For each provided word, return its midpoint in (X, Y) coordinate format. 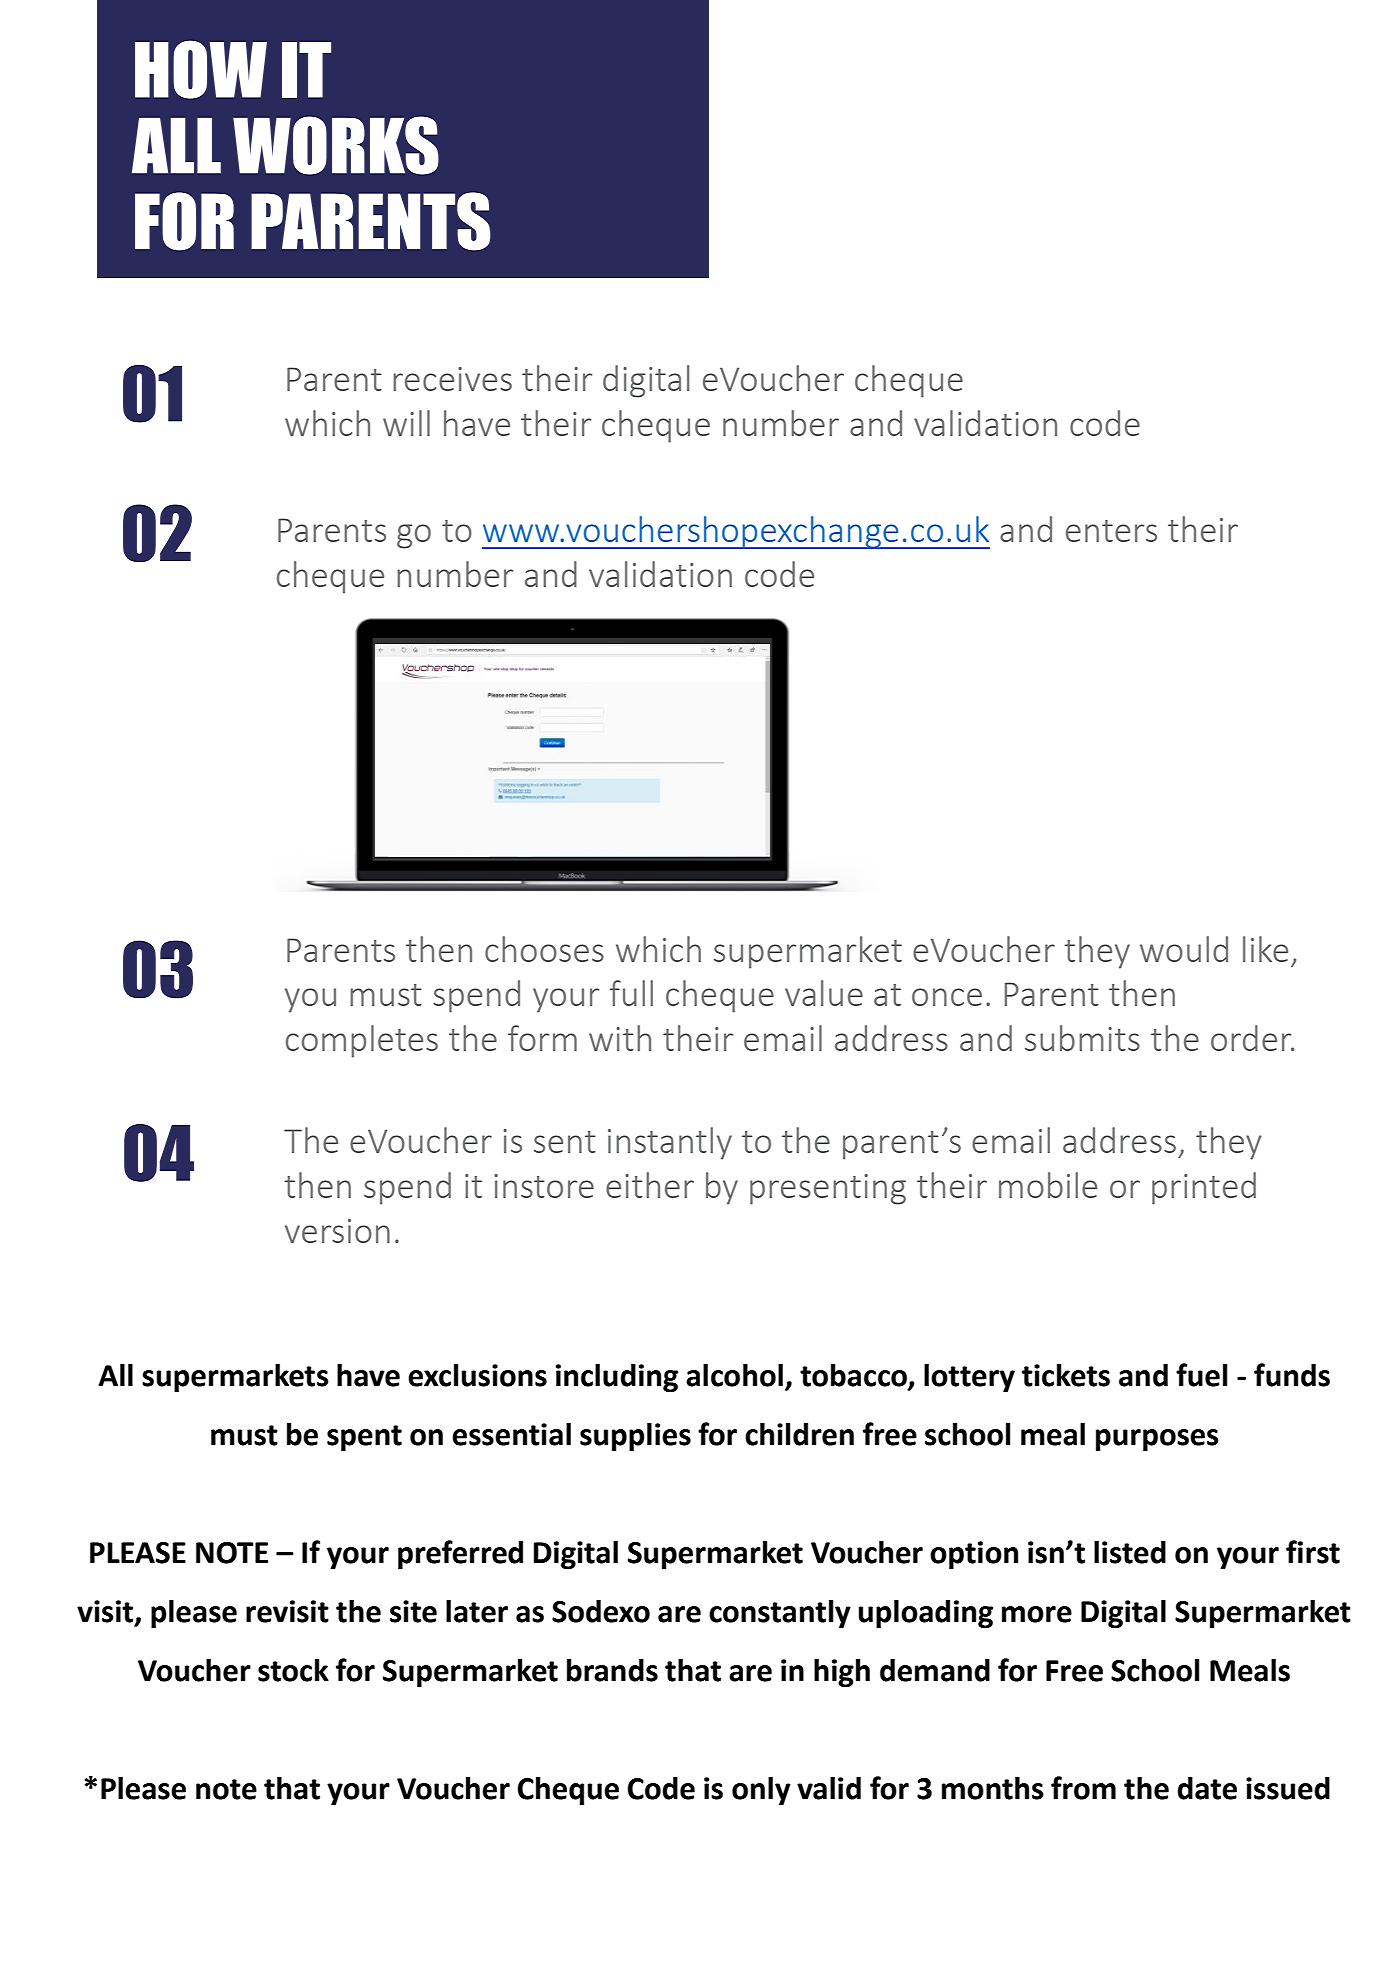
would (1184, 949)
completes (362, 1041)
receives (452, 379)
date (1207, 1788)
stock (293, 1670)
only (761, 1791)
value (824, 993)
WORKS (336, 145)
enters (1111, 531)
